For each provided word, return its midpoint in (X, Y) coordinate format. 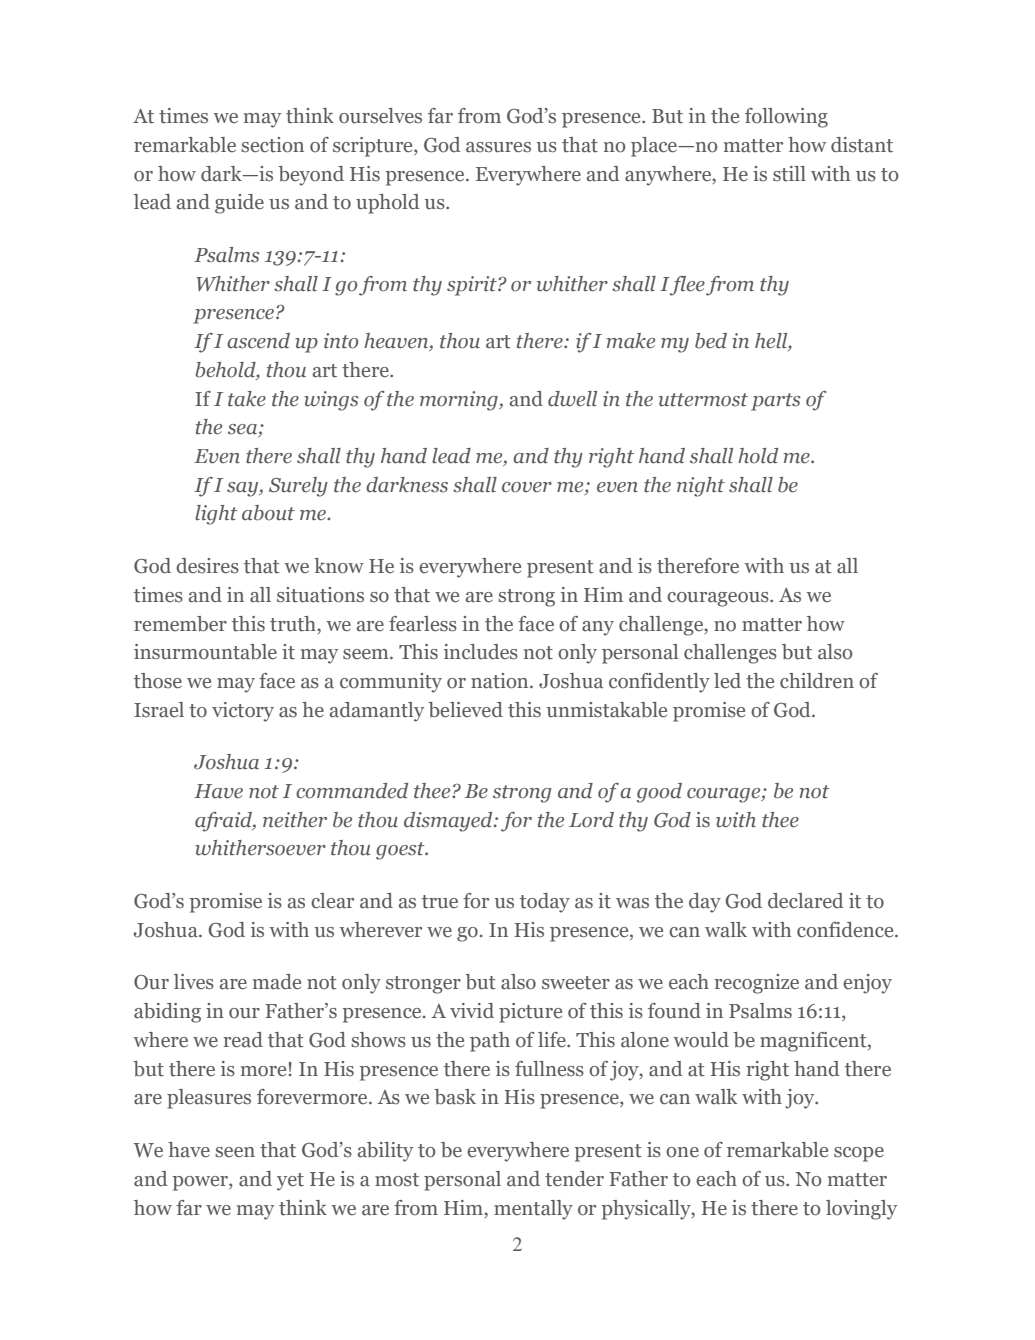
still (789, 174)
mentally (533, 1210)
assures (498, 147)
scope (859, 1154)
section (272, 145)
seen (235, 1152)
